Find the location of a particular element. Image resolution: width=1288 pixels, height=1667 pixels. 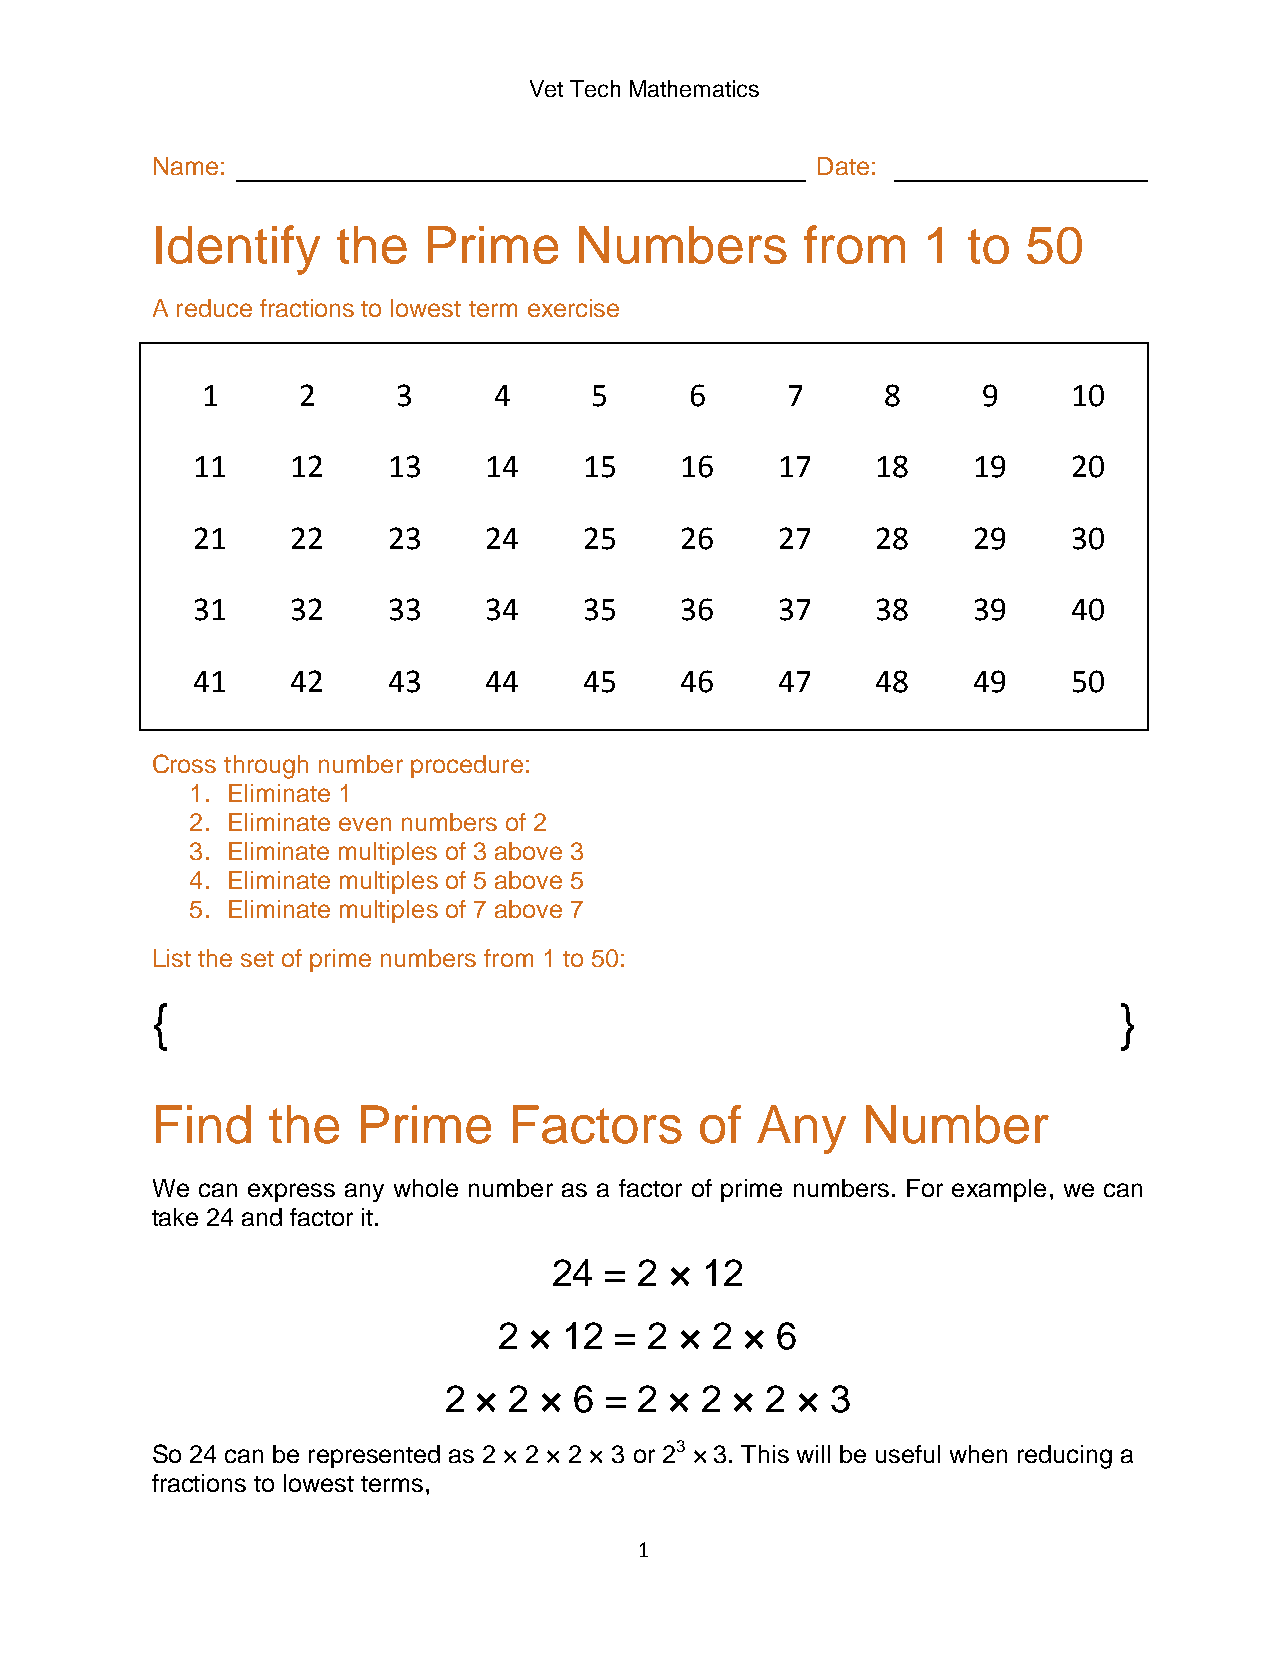

through is located at coordinates (266, 767).
